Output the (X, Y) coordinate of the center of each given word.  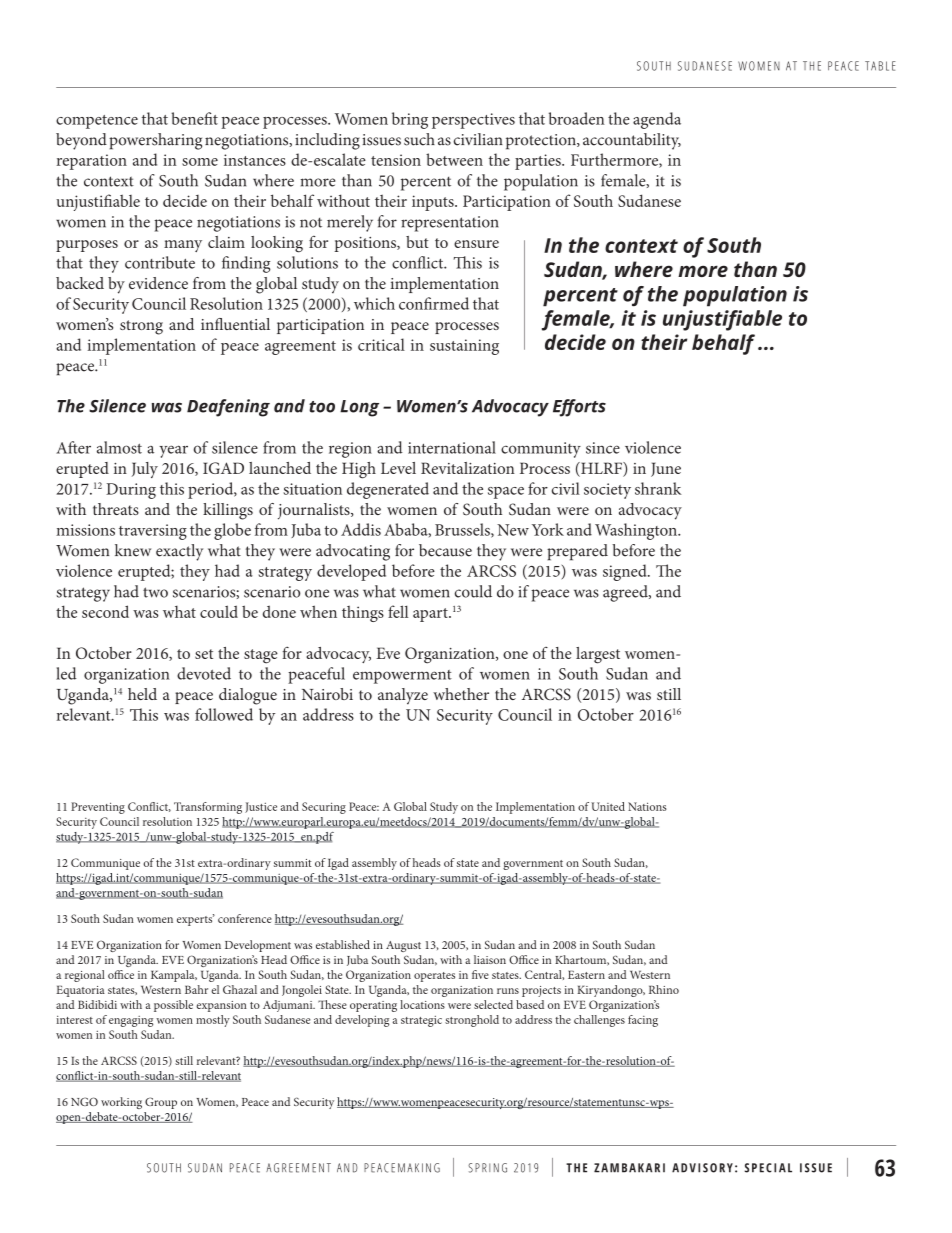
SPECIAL (768, 1168)
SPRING (487, 1168)
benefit (194, 118)
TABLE (880, 66)
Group (161, 1103)
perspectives (473, 121)
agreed (626, 593)
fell (398, 611)
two (155, 592)
